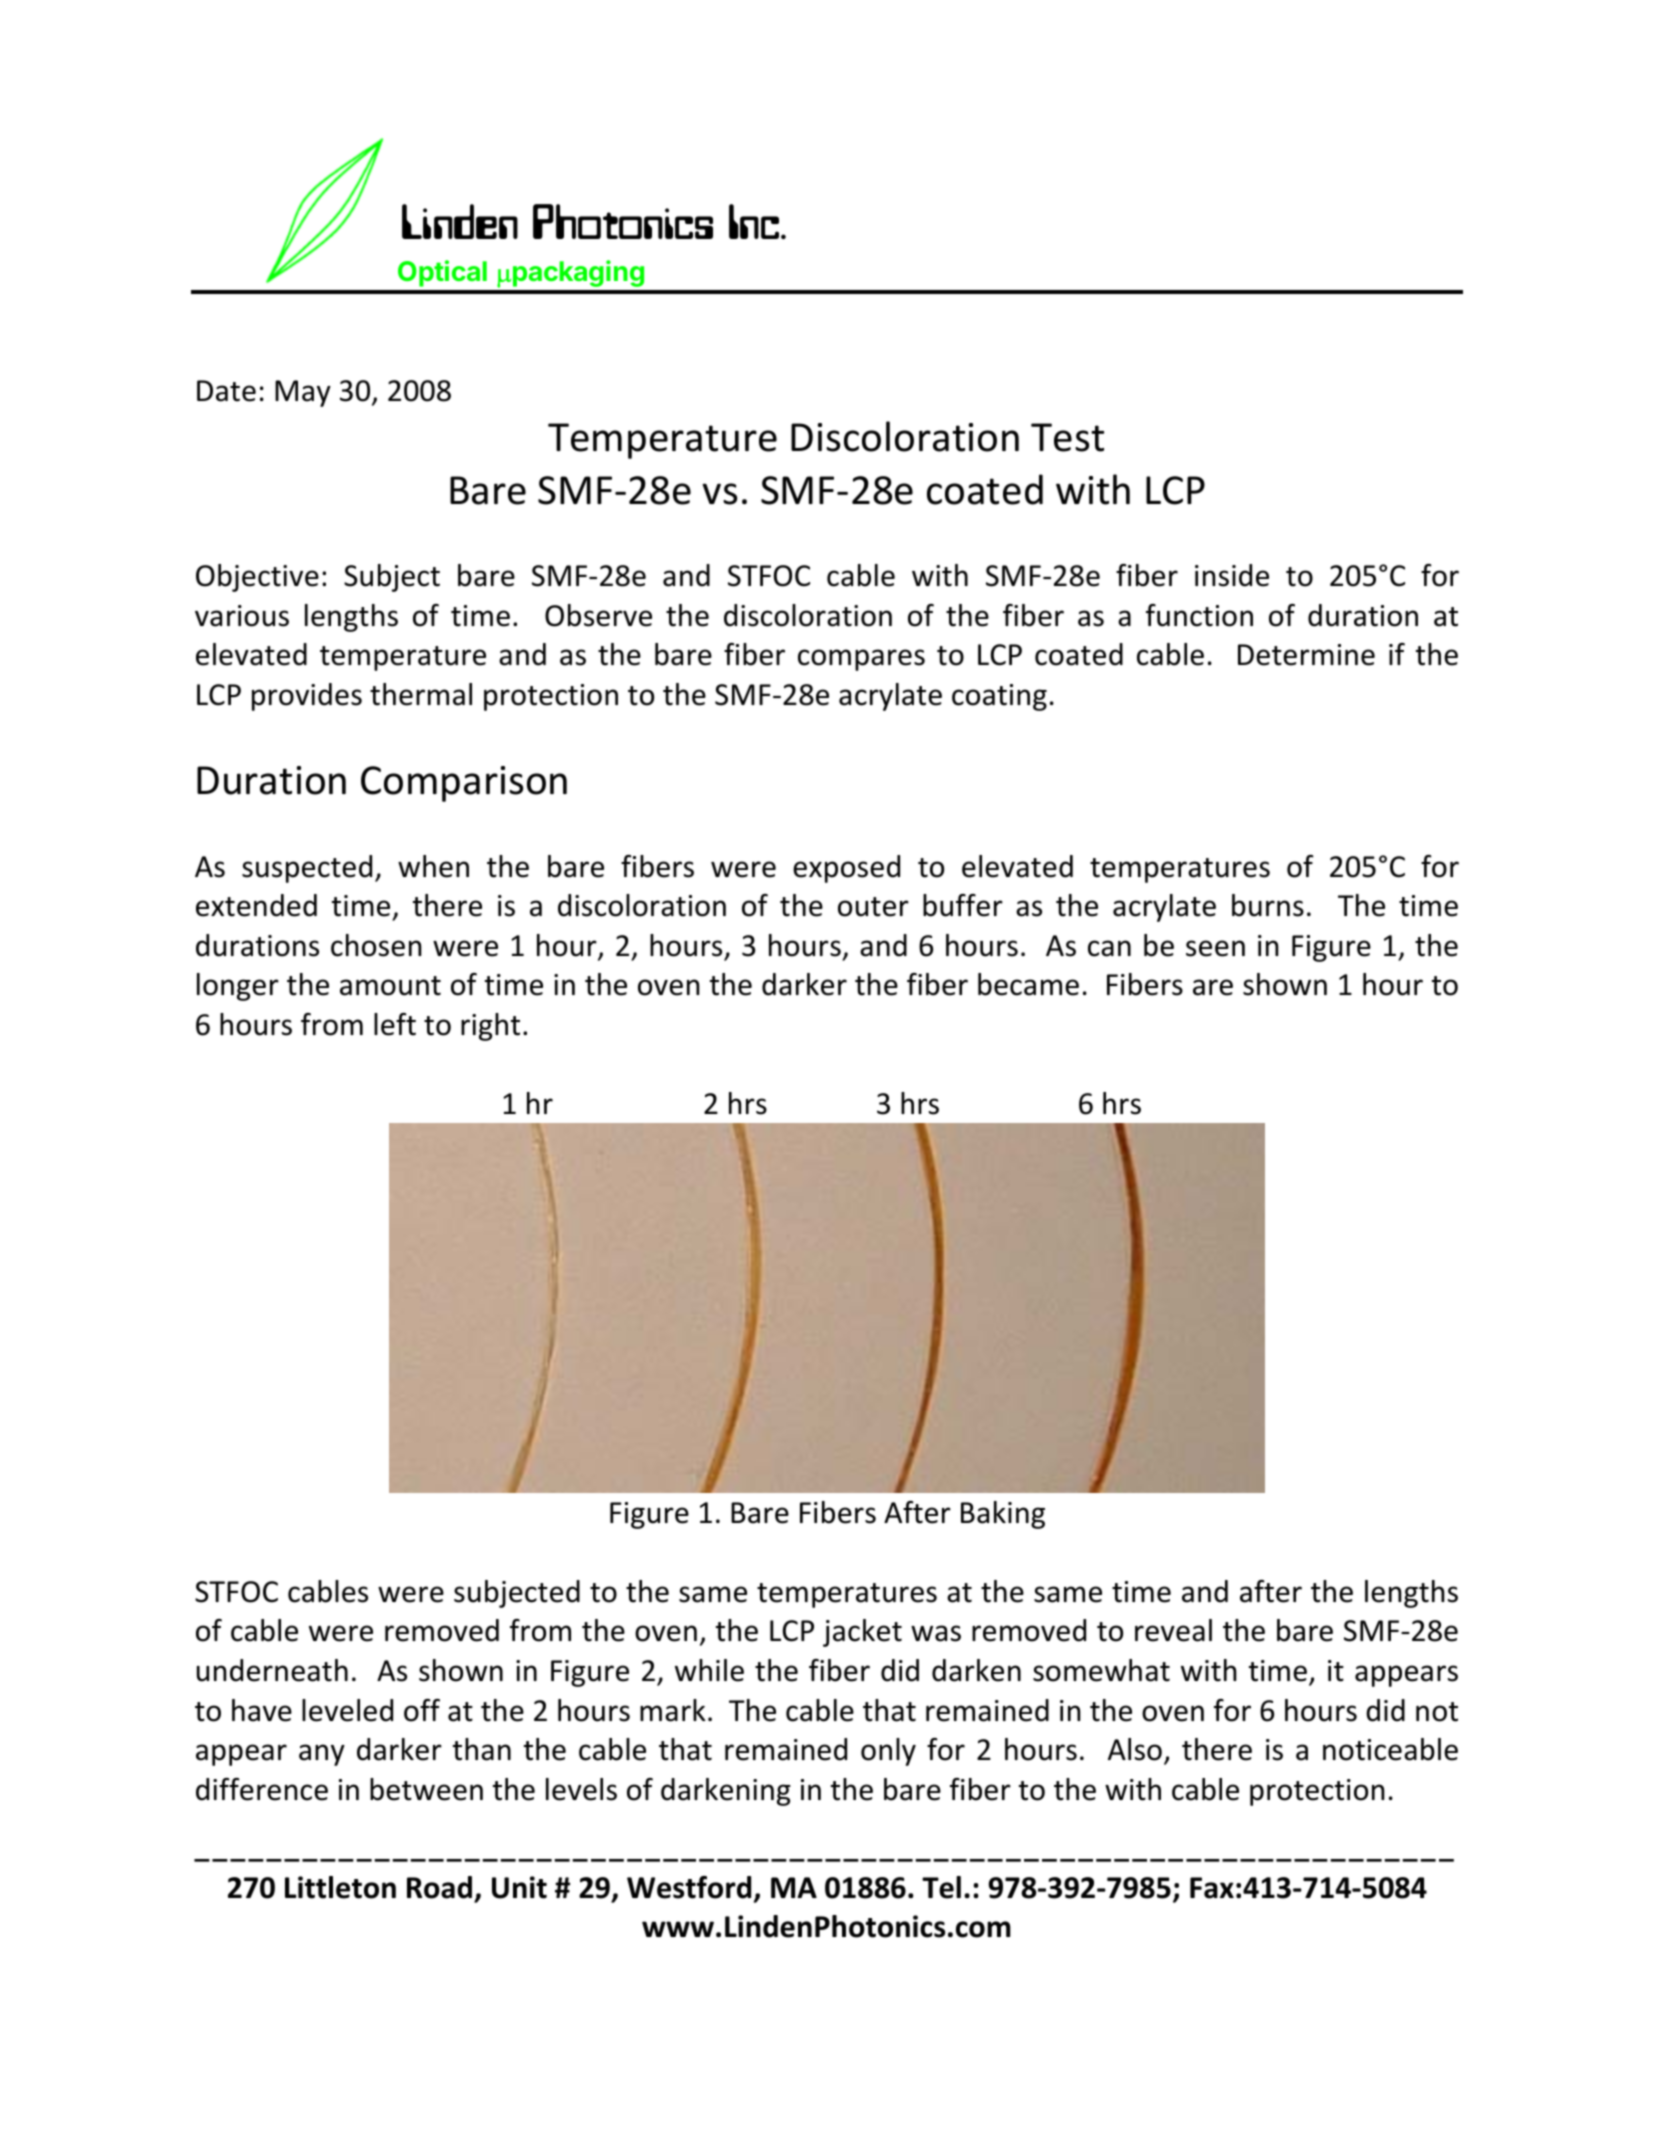 Image resolution: width=1654 pixels, height=2141 pixels. Describe the element at coordinates (755, 221) in the page. I see `Inc` at that location.
